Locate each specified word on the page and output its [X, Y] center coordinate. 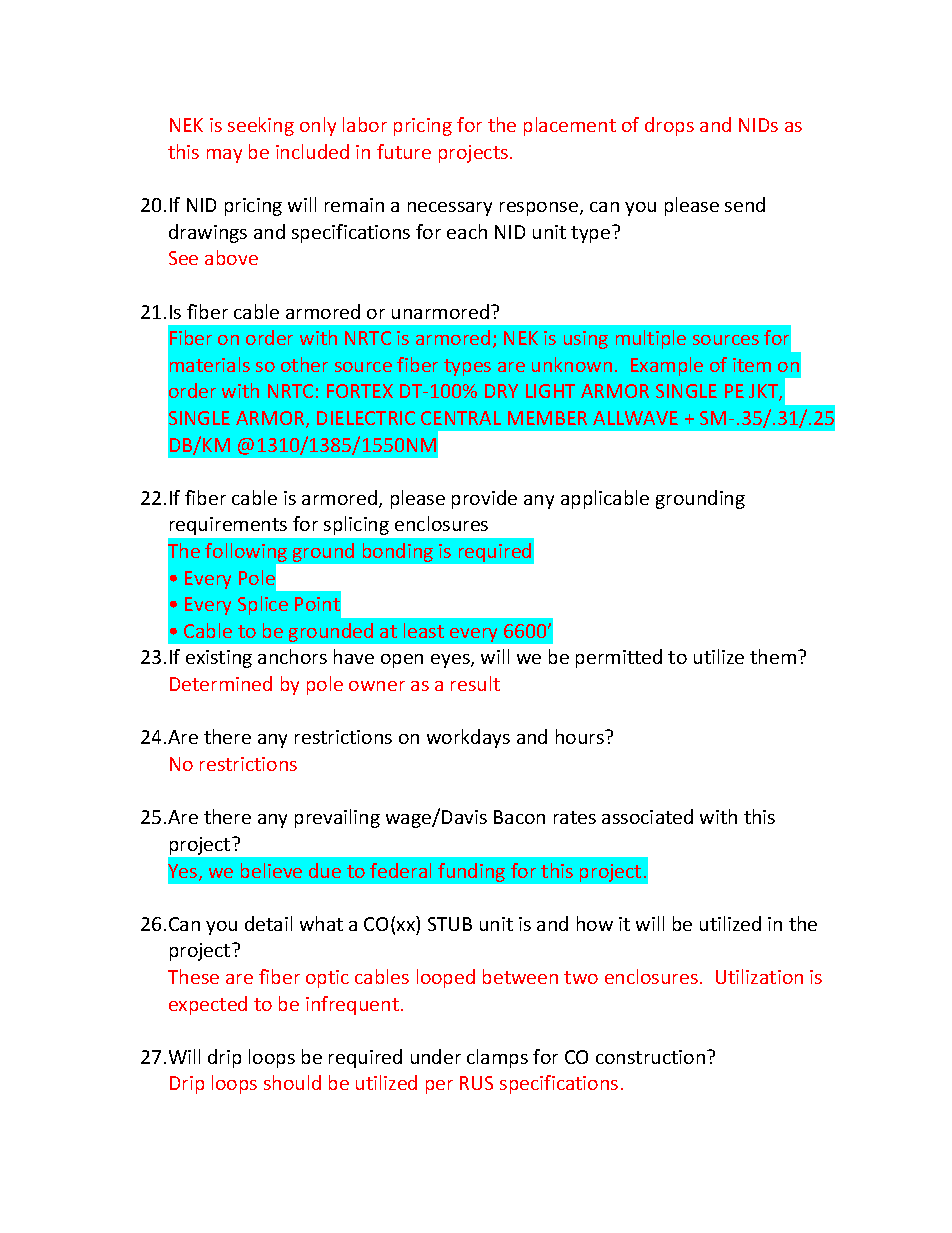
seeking [261, 126]
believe [271, 870]
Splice [263, 605]
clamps [497, 1058]
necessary [450, 209]
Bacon [519, 817]
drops [669, 126]
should [292, 1082]
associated [647, 816]
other [304, 364]
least [424, 630]
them [774, 656]
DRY [501, 391]
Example [667, 366]
